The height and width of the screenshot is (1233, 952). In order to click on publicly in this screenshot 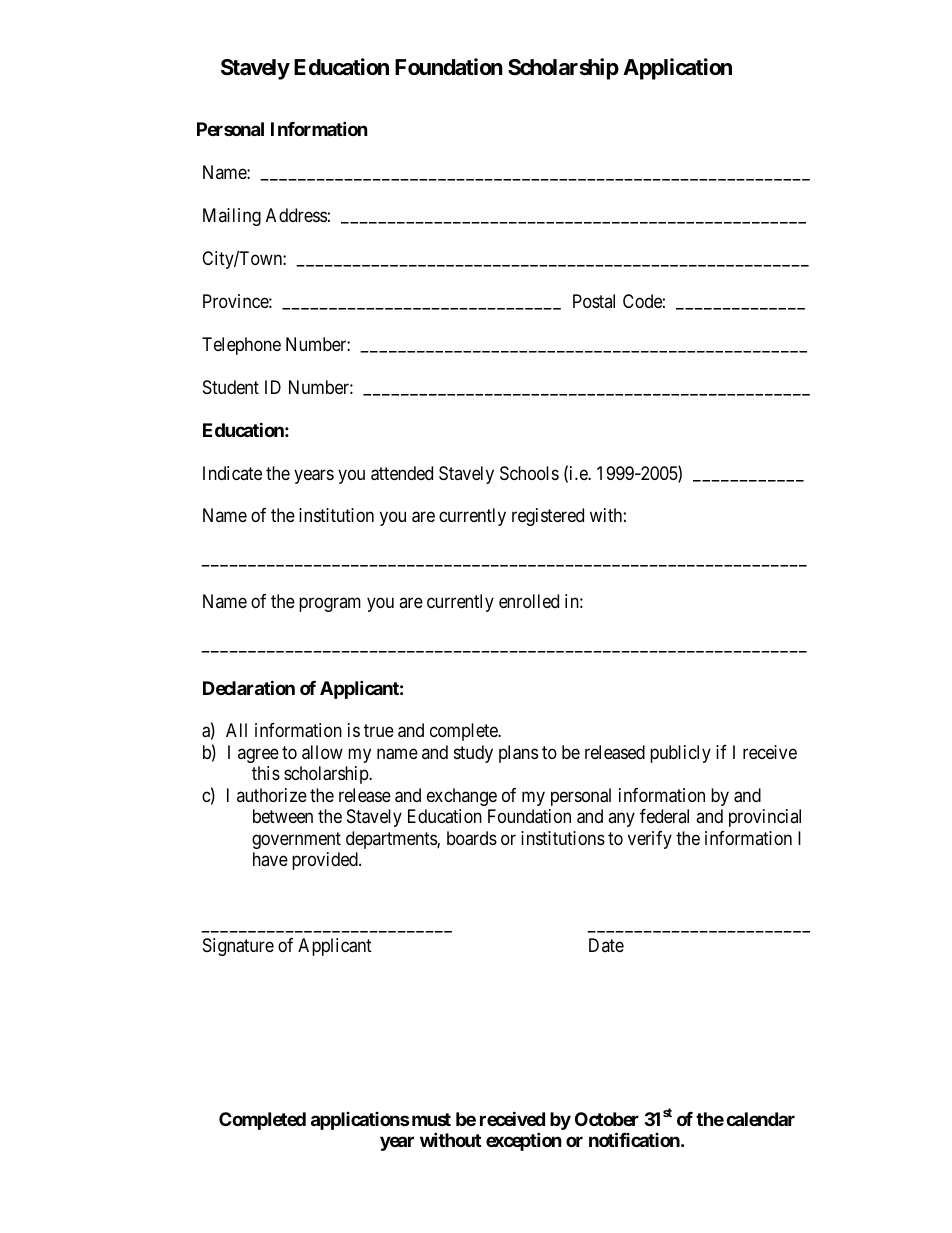, I will do `click(680, 754)`.
